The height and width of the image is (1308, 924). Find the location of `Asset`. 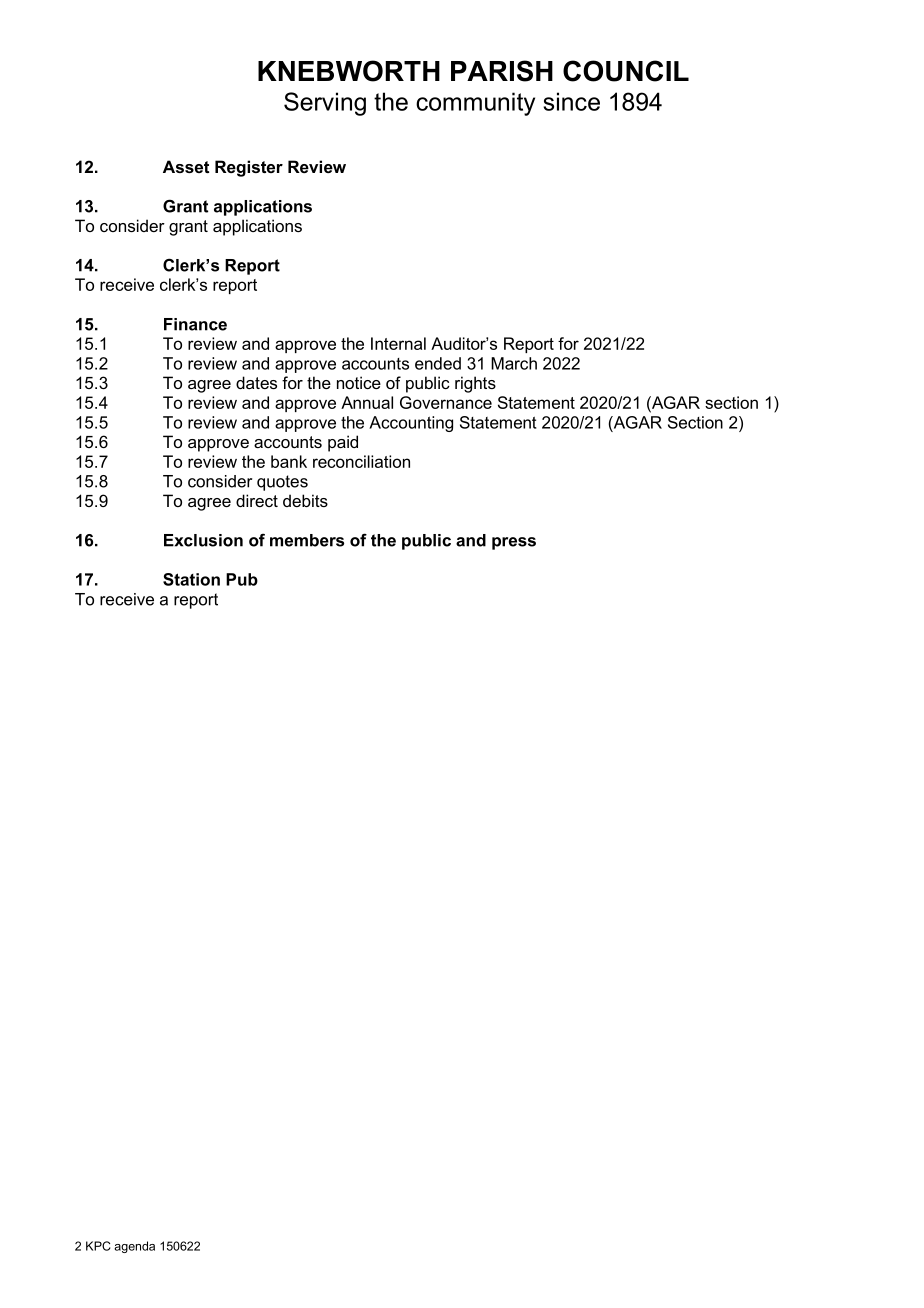

Asset is located at coordinates (186, 166).
